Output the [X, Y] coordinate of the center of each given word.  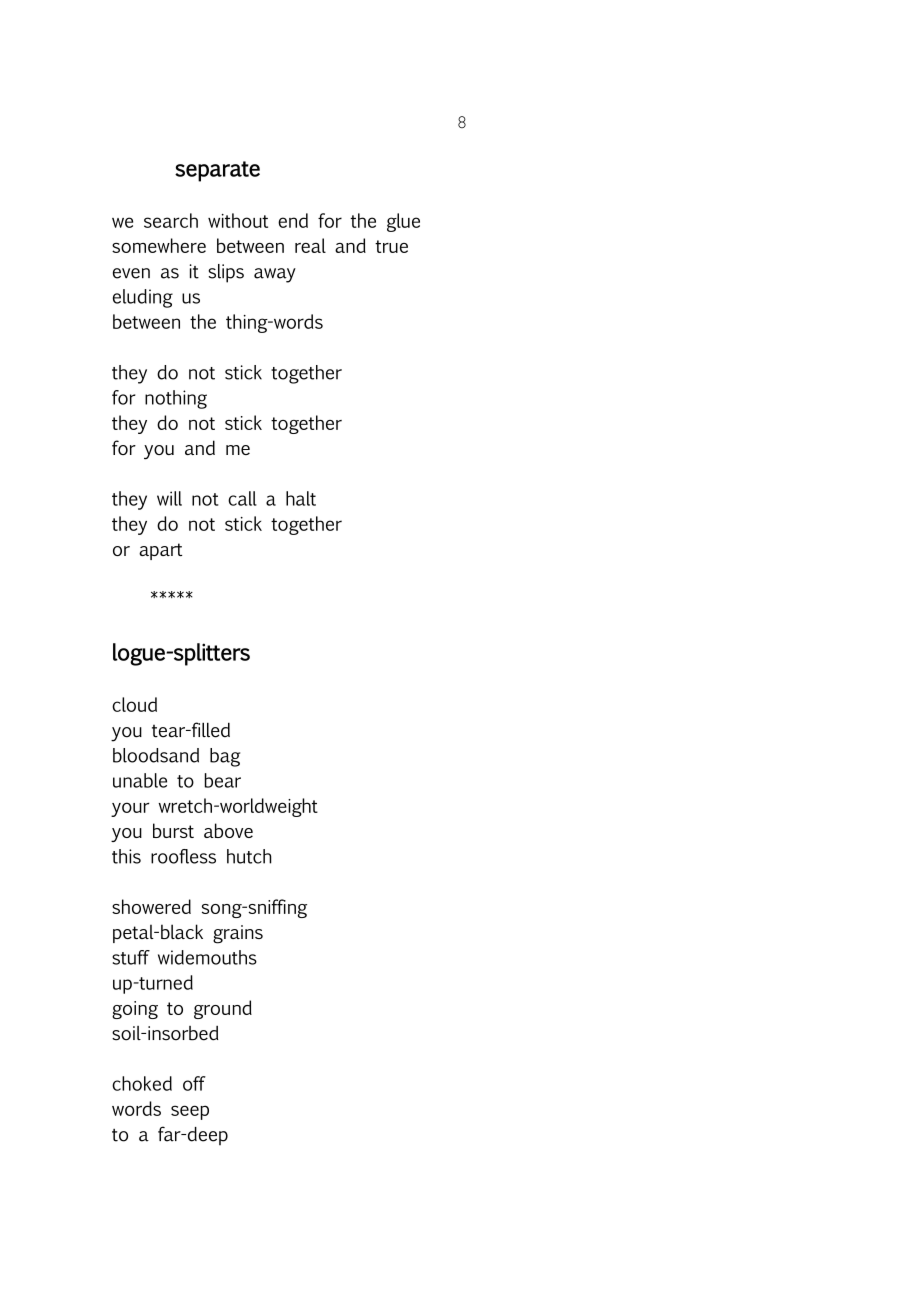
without [238, 220]
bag [225, 757]
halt [301, 498]
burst [173, 830]
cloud [134, 704]
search [171, 220]
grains [238, 934]
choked [142, 1083]
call [242, 498]
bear [223, 780]
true [391, 246]
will [169, 498]
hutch [249, 856]
